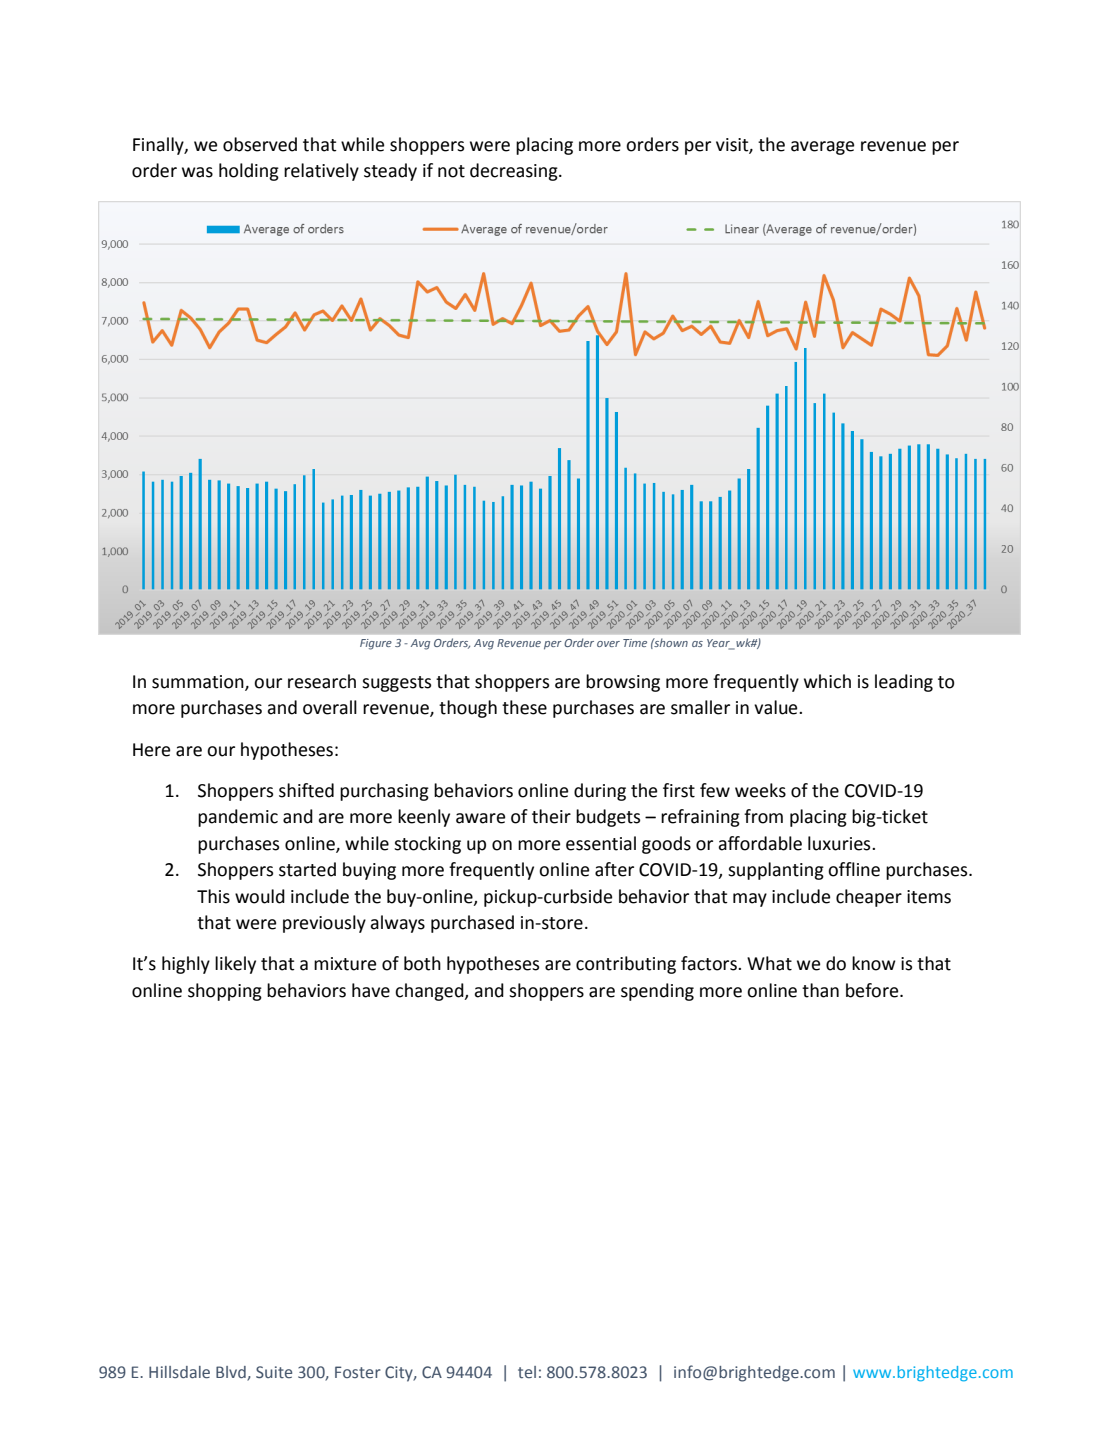 Image resolution: width=1119 pixels, height=1448 pixels. Describe the element at coordinates (527, 1372) in the page. I see `tel` at that location.
